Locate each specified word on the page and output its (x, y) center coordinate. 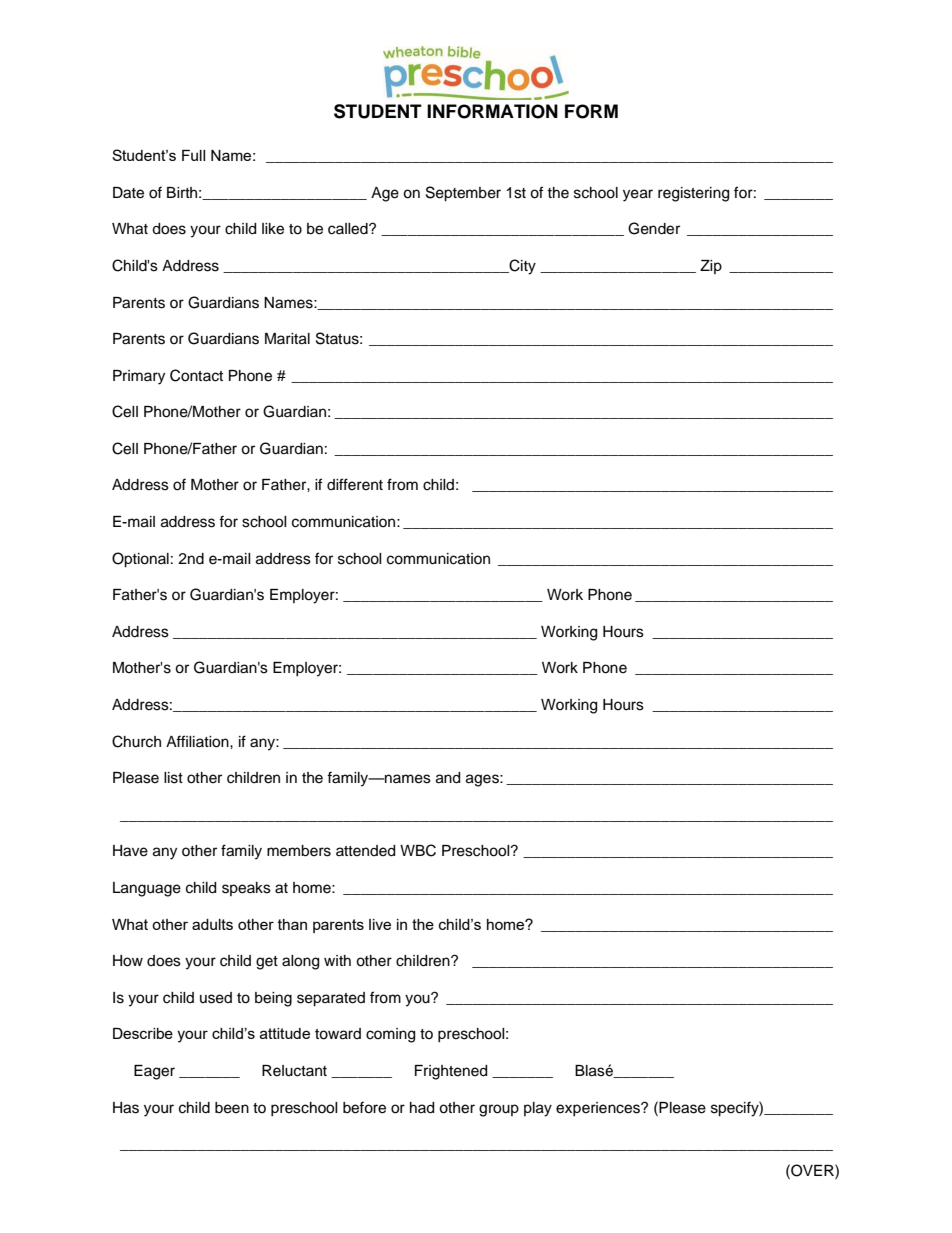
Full (193, 155)
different (355, 484)
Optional (140, 560)
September (463, 194)
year (638, 195)
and (448, 778)
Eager (154, 1072)
